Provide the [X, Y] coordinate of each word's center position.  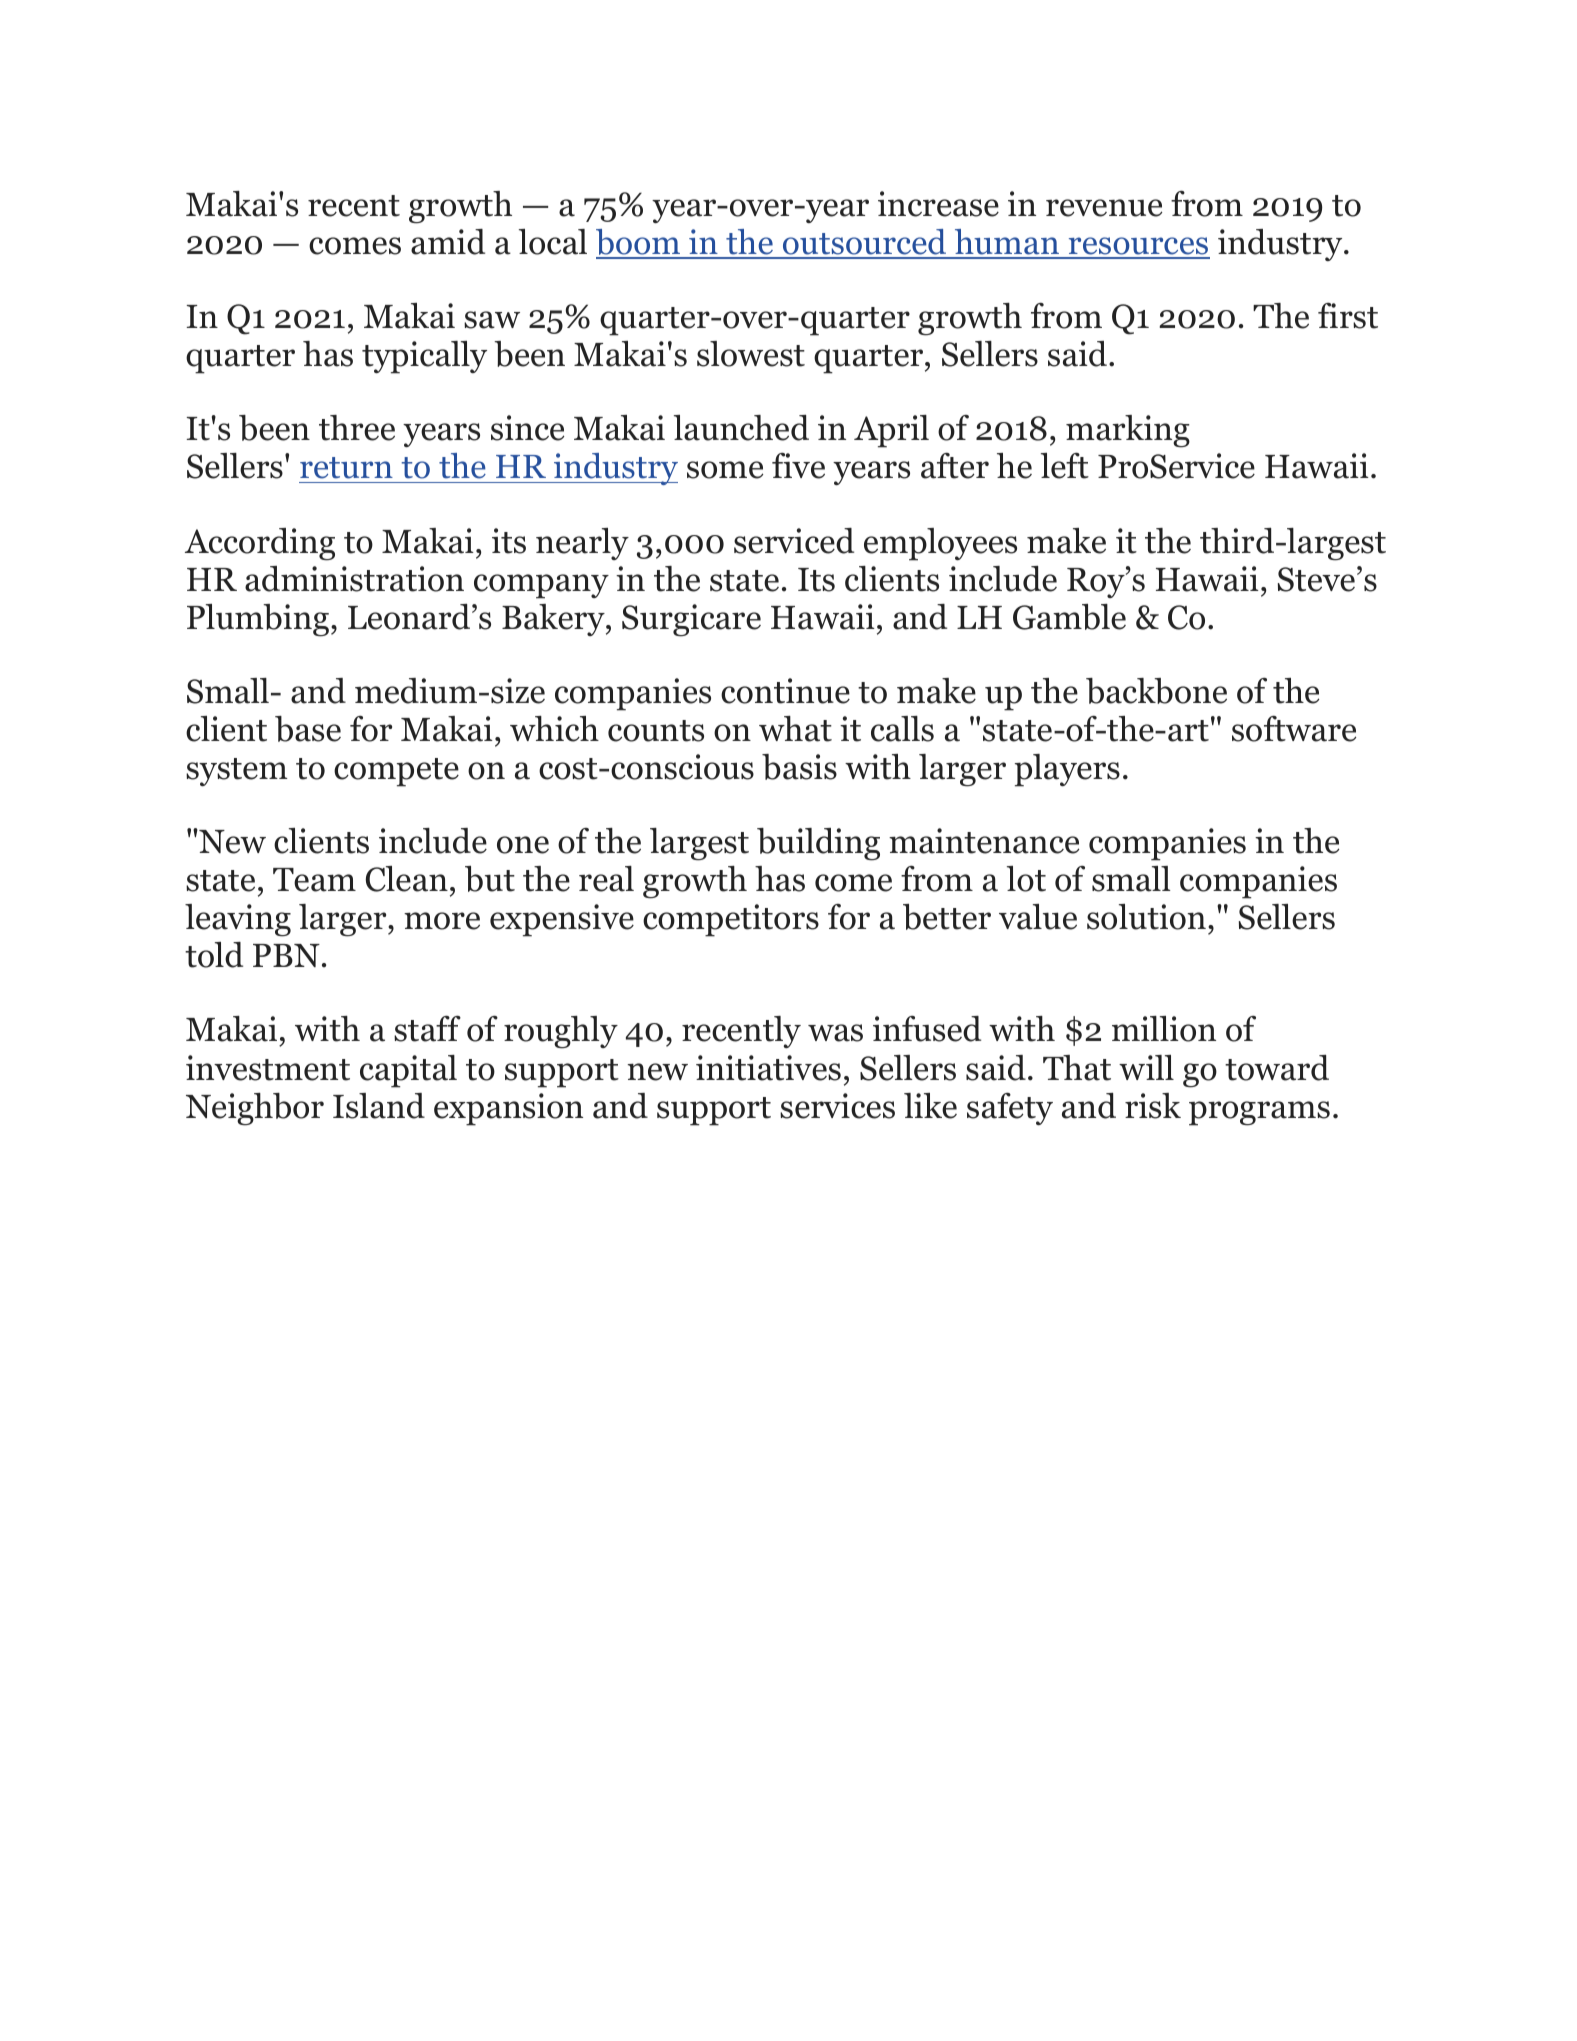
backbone [1156, 691]
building [818, 844]
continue [785, 691]
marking [1128, 431]
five [798, 466]
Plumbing [258, 620]
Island [379, 1106]
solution [1146, 917]
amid [448, 242]
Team [314, 880]
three [357, 428]
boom [639, 243]
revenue [1104, 208]
